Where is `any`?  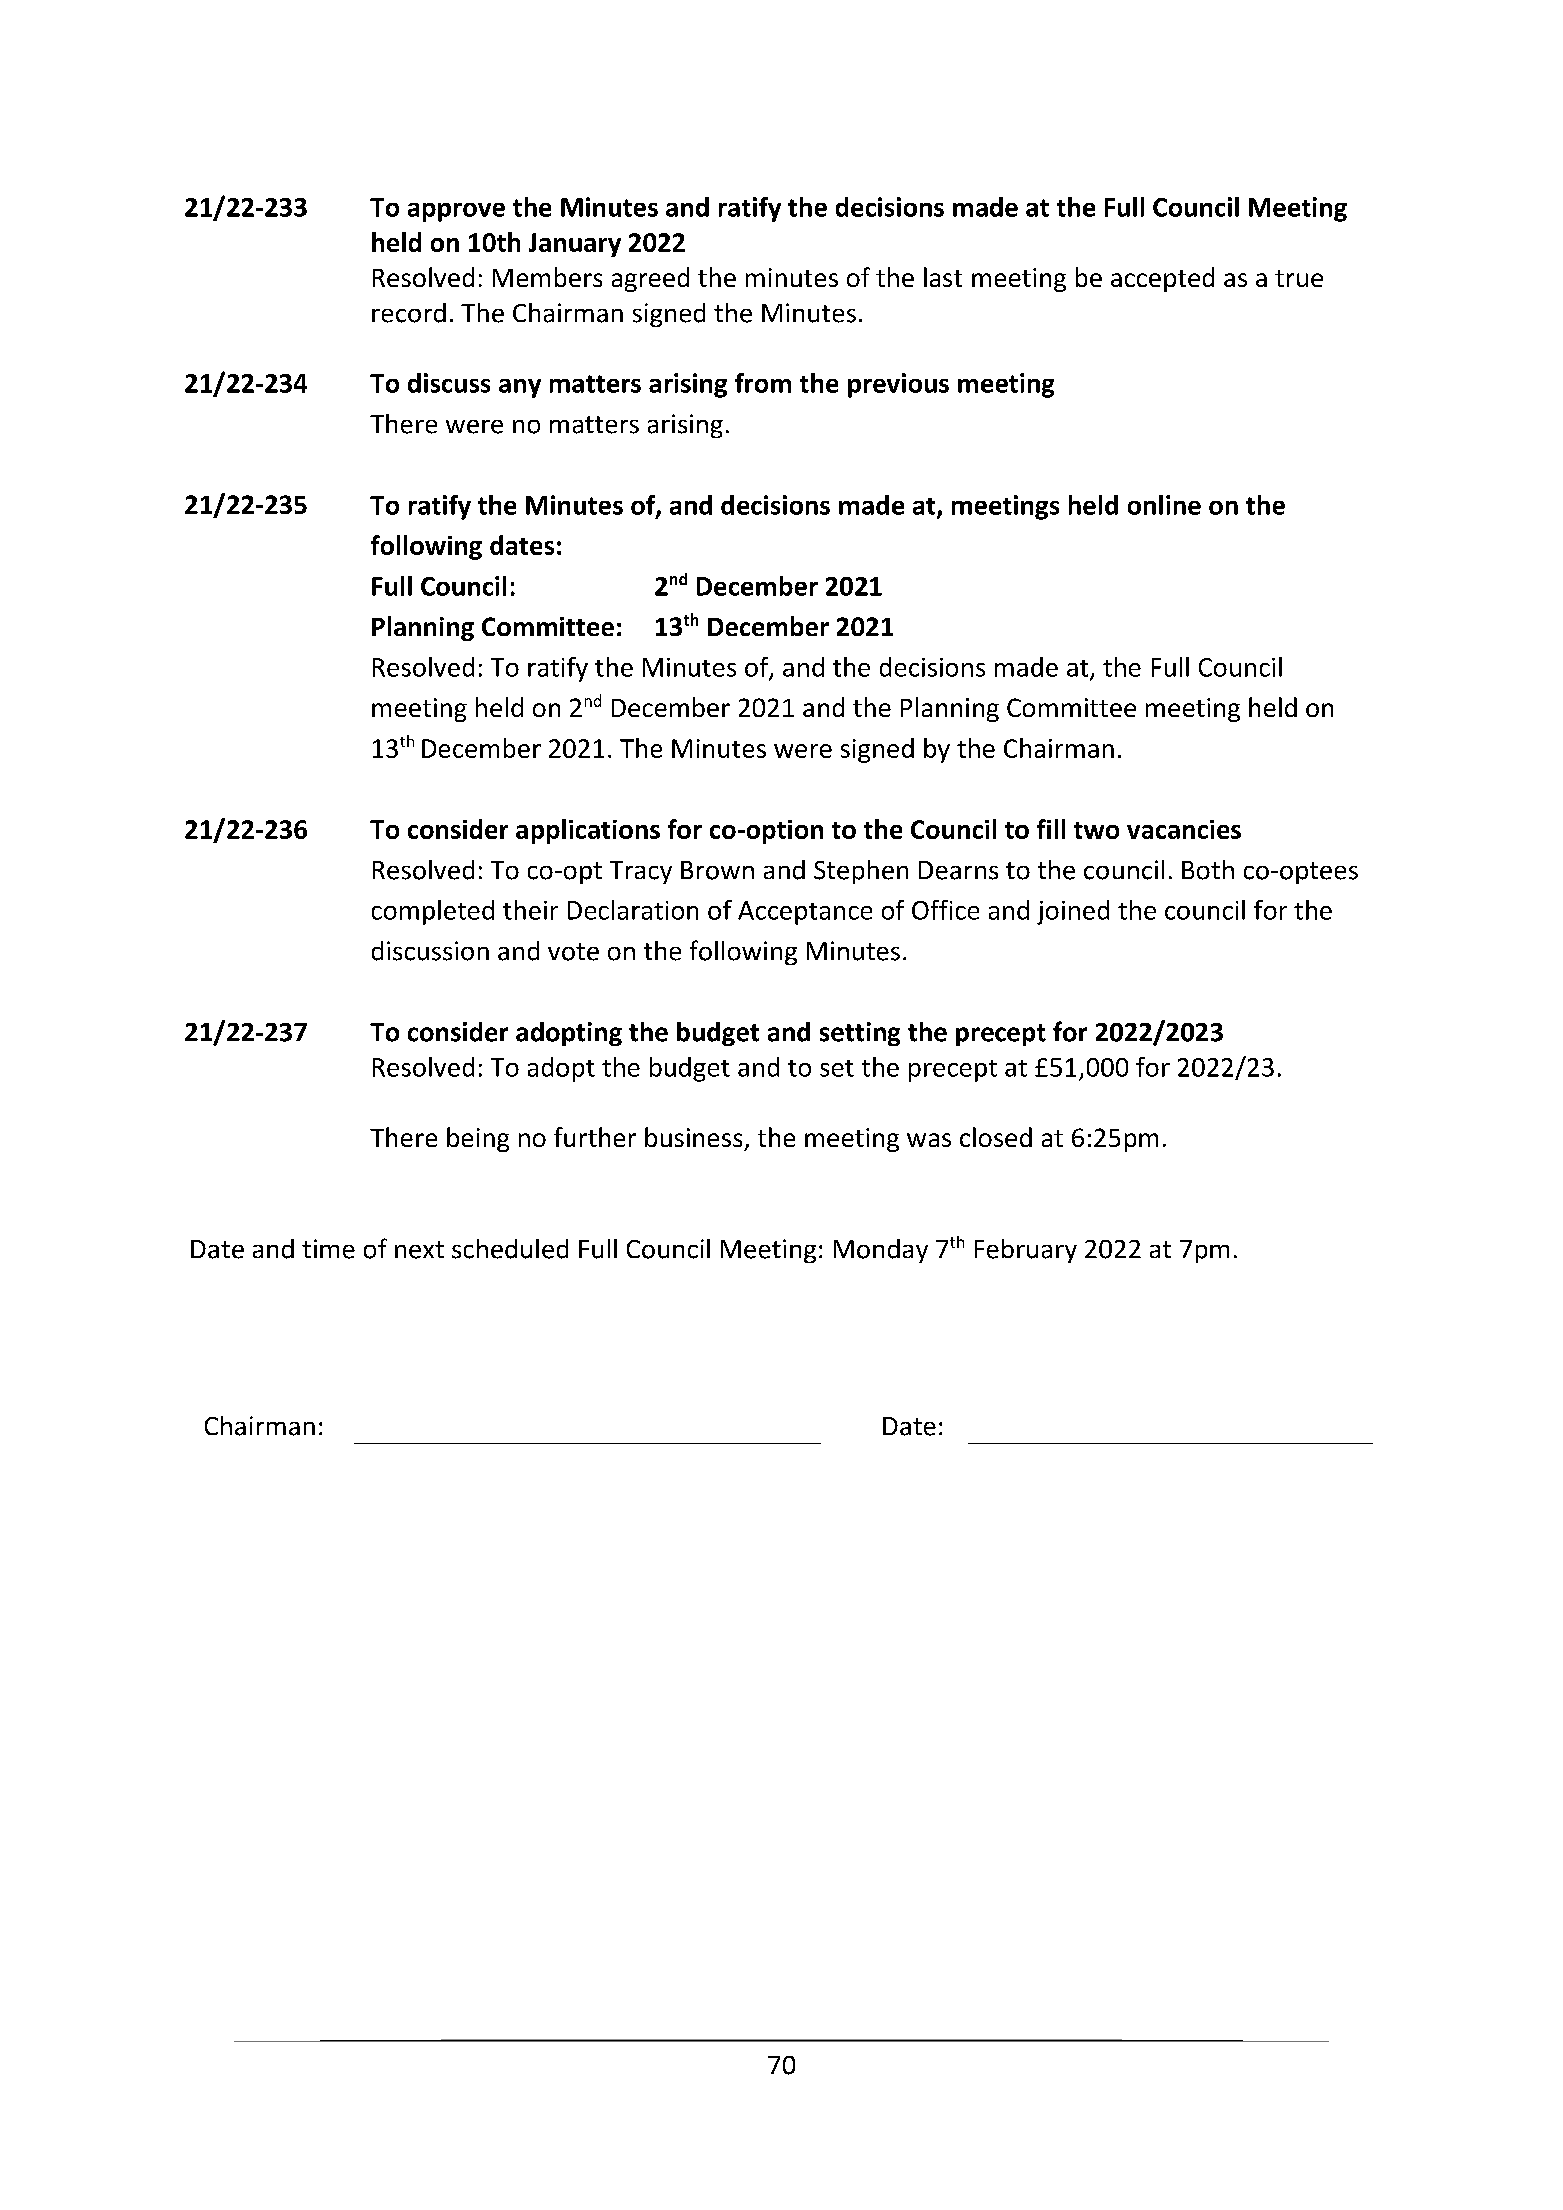
any is located at coordinates (520, 388).
